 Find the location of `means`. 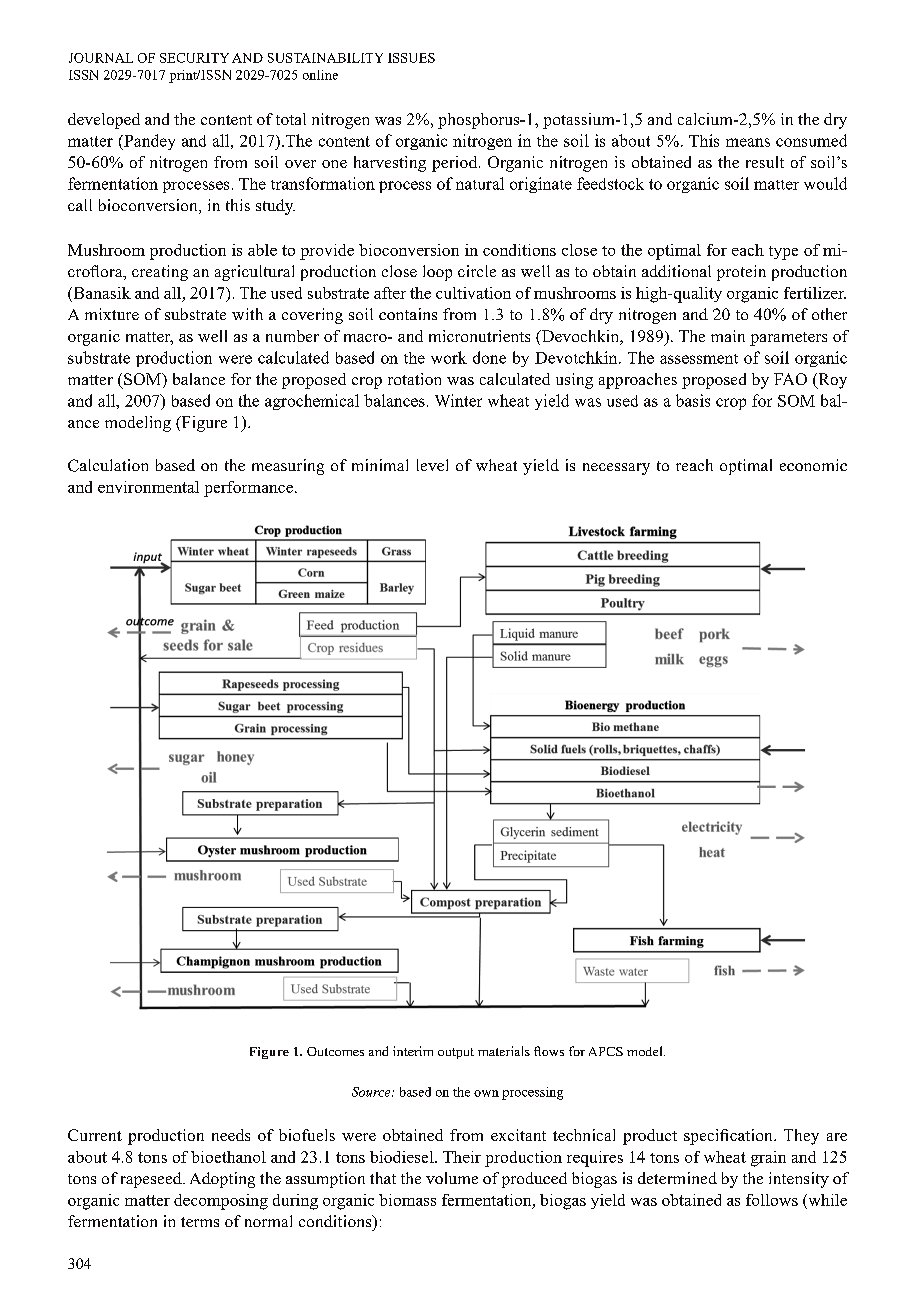

means is located at coordinates (748, 142).
